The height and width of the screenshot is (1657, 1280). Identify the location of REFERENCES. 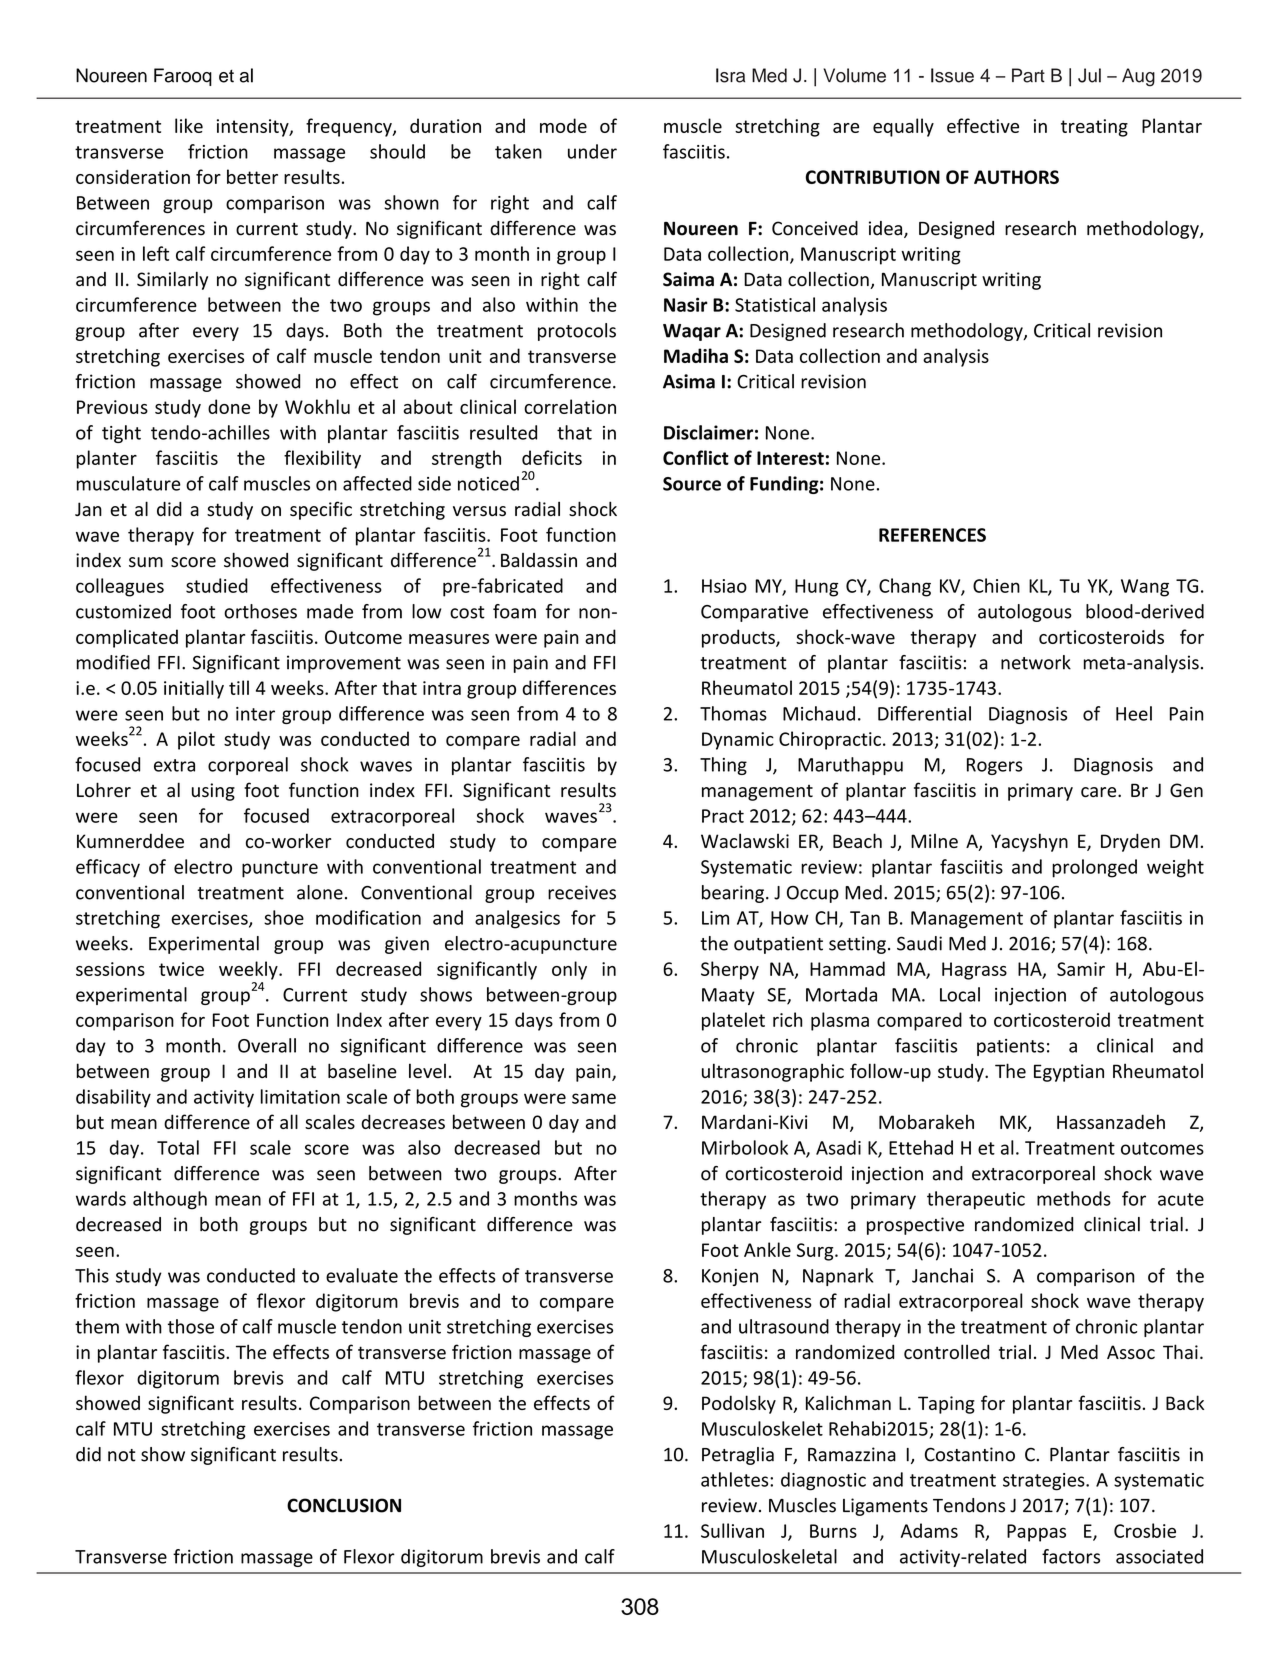
(932, 535).
